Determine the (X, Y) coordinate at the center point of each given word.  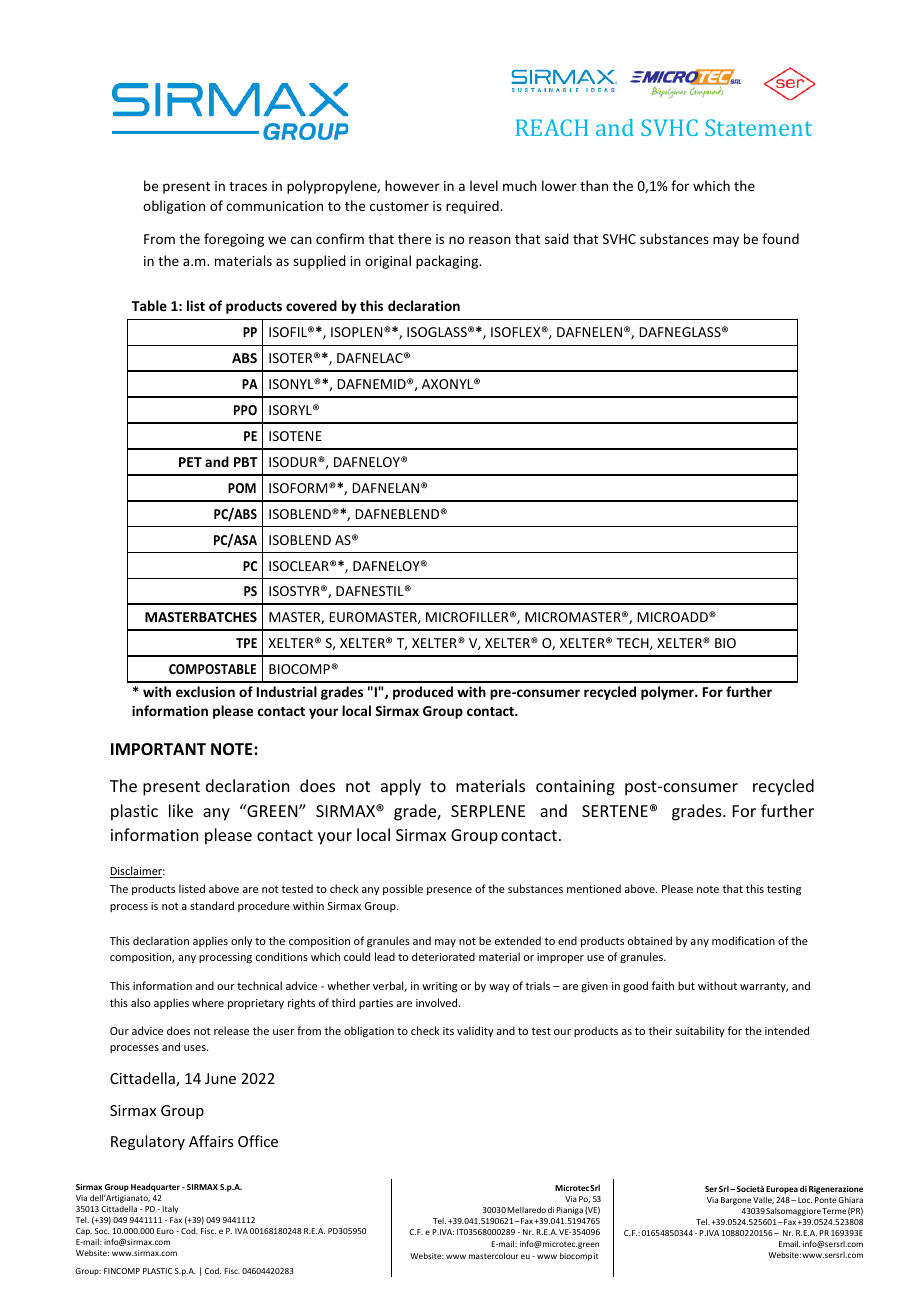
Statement (758, 127)
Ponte (825, 1200)
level (484, 185)
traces (248, 186)
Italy (170, 1209)
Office (258, 1141)
